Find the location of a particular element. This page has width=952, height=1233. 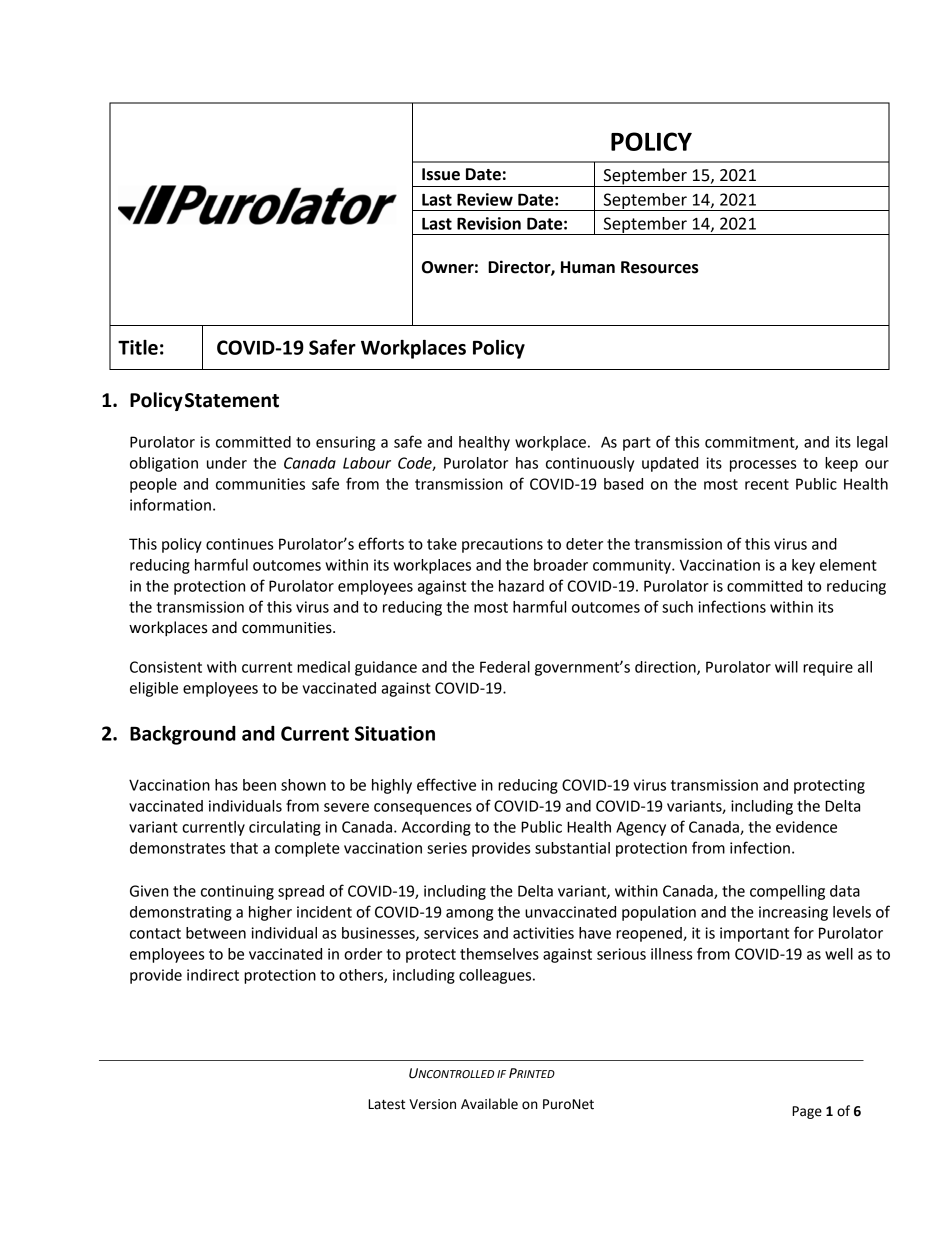

Review is located at coordinates (485, 199).
